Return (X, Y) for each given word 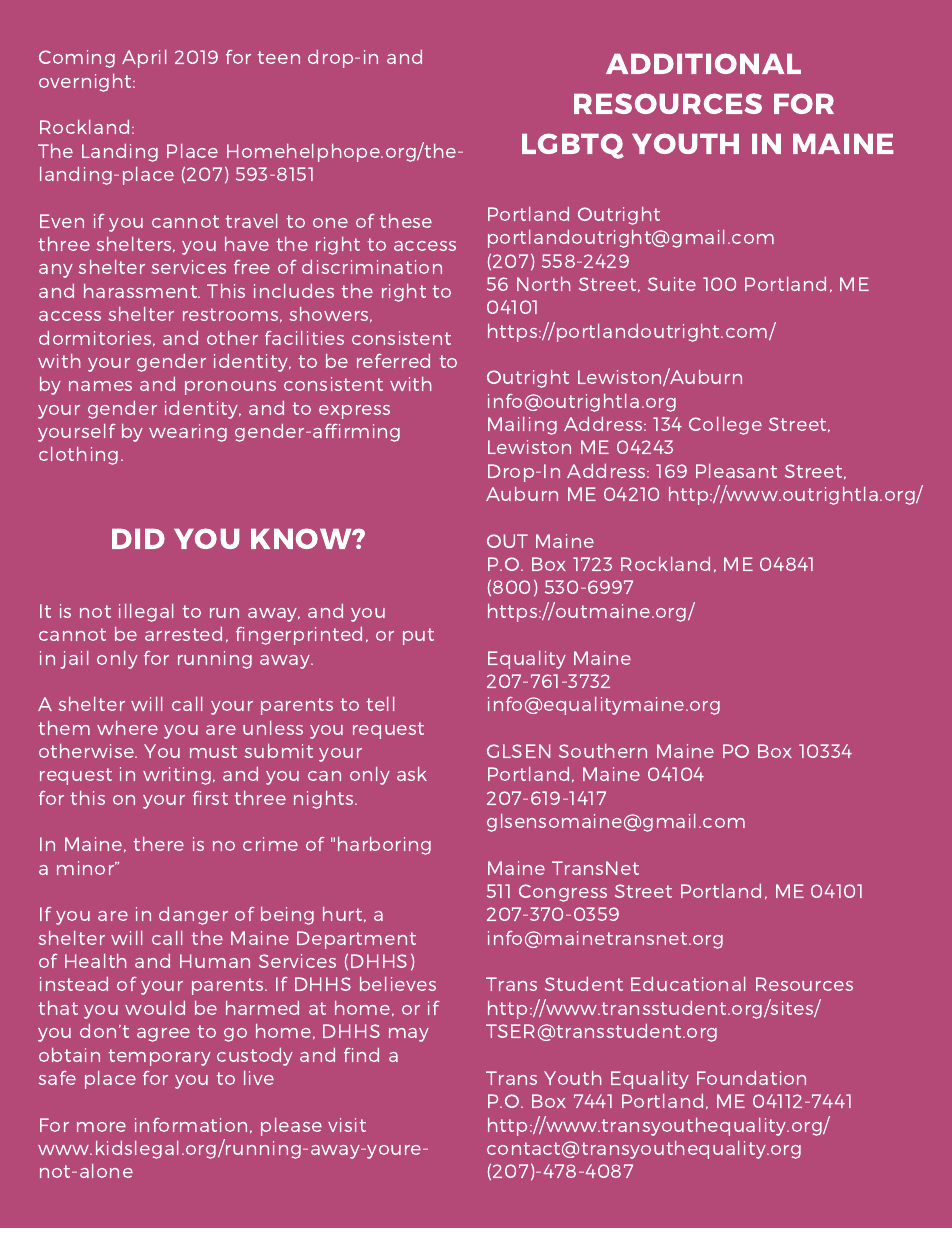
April (144, 59)
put (418, 636)
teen (279, 57)
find (361, 1055)
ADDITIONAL (703, 63)
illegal (146, 613)
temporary (160, 1057)
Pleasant (736, 471)
